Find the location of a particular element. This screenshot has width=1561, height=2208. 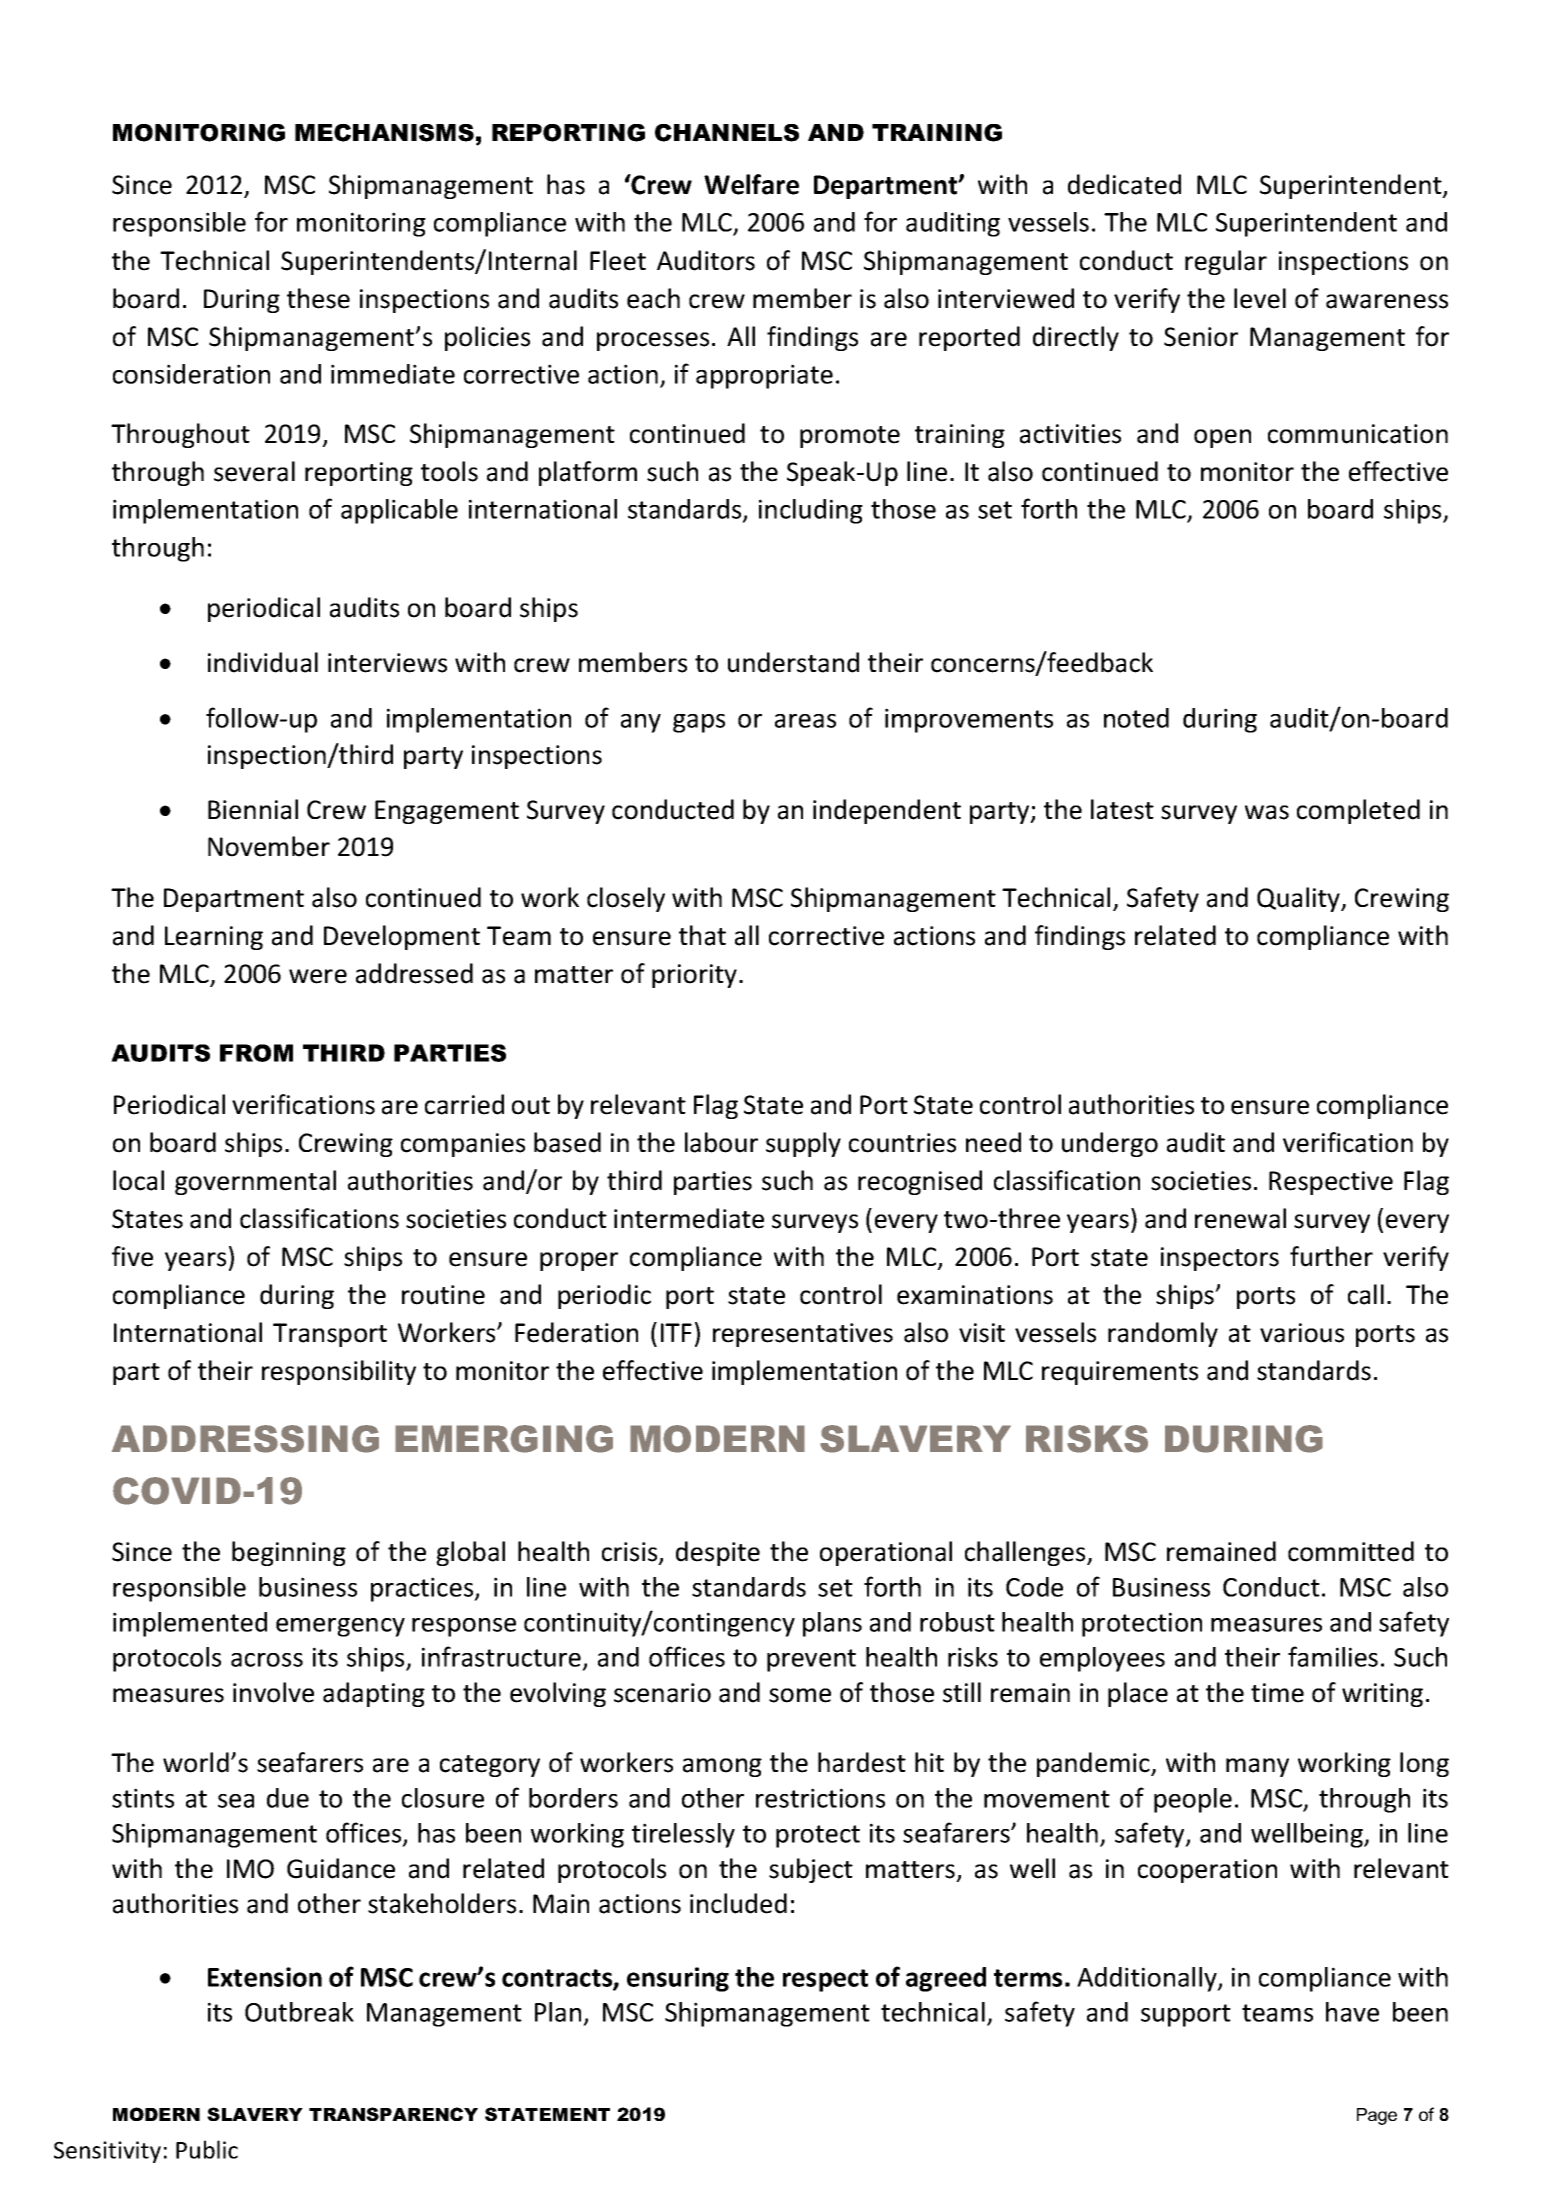

responsibility is located at coordinates (339, 1372).
